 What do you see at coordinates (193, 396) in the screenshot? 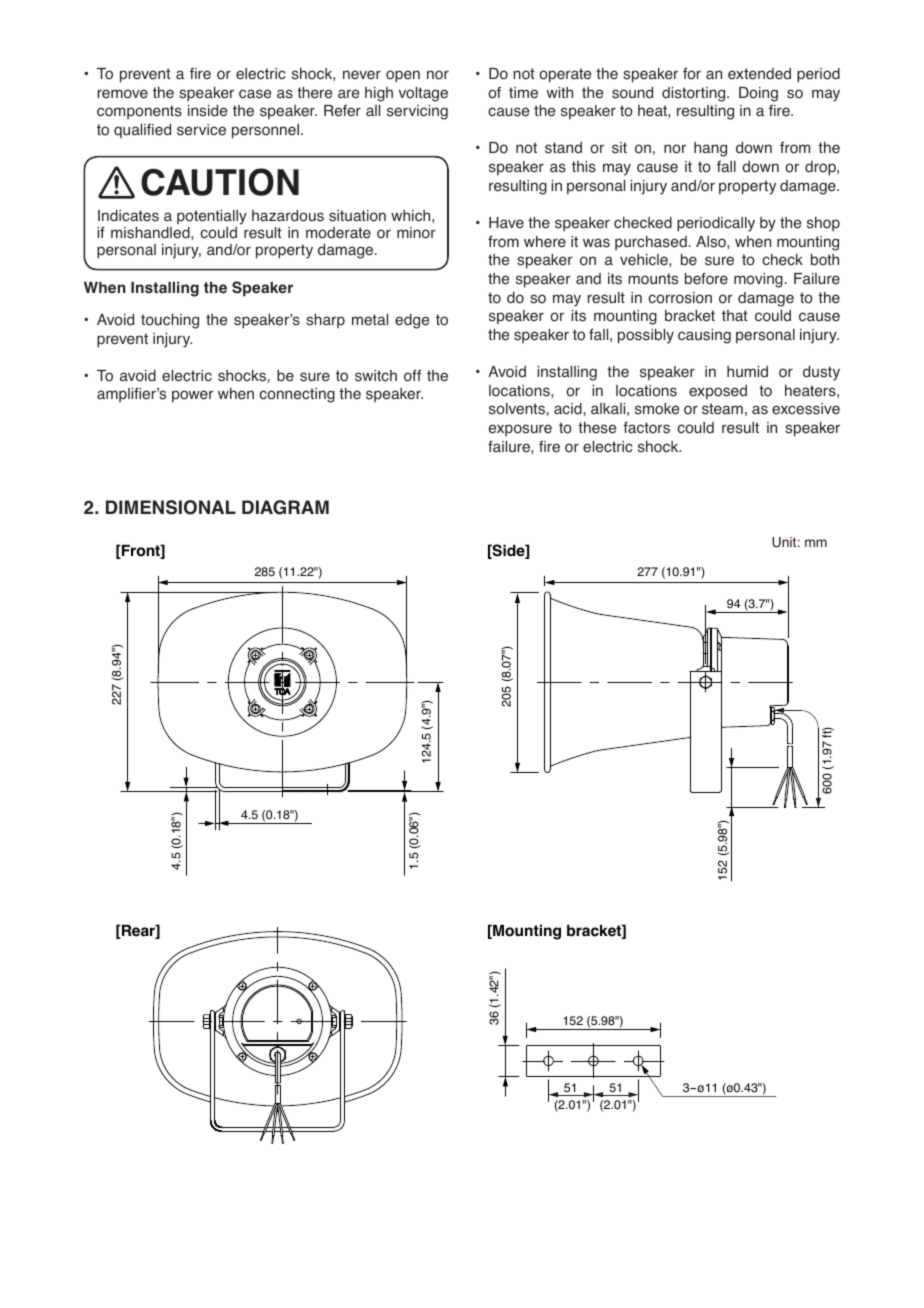
I see `power` at bounding box center [193, 396].
